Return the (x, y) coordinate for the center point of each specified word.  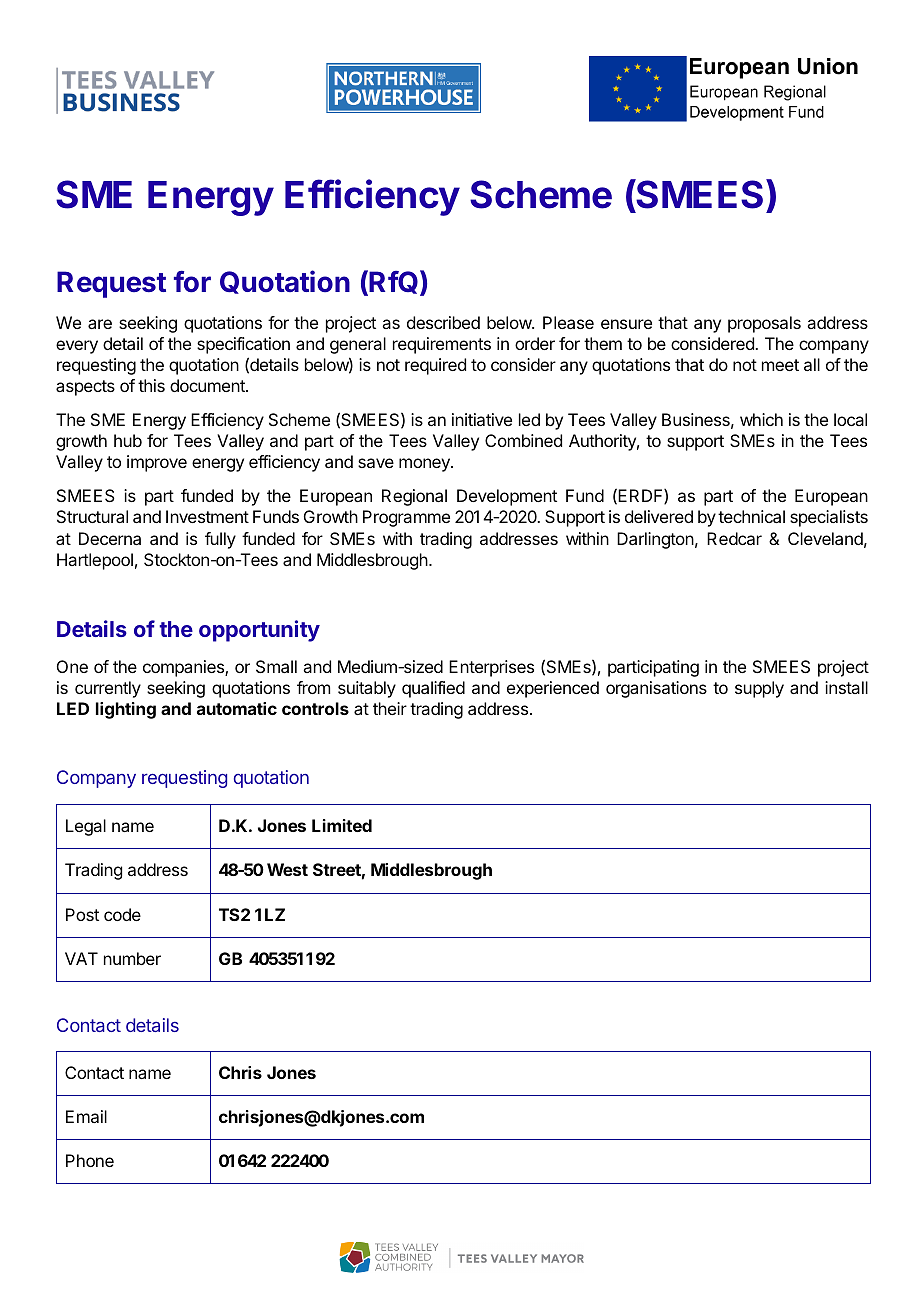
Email (86, 1116)
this (151, 385)
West (287, 869)
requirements (442, 345)
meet (780, 365)
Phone (90, 1160)
